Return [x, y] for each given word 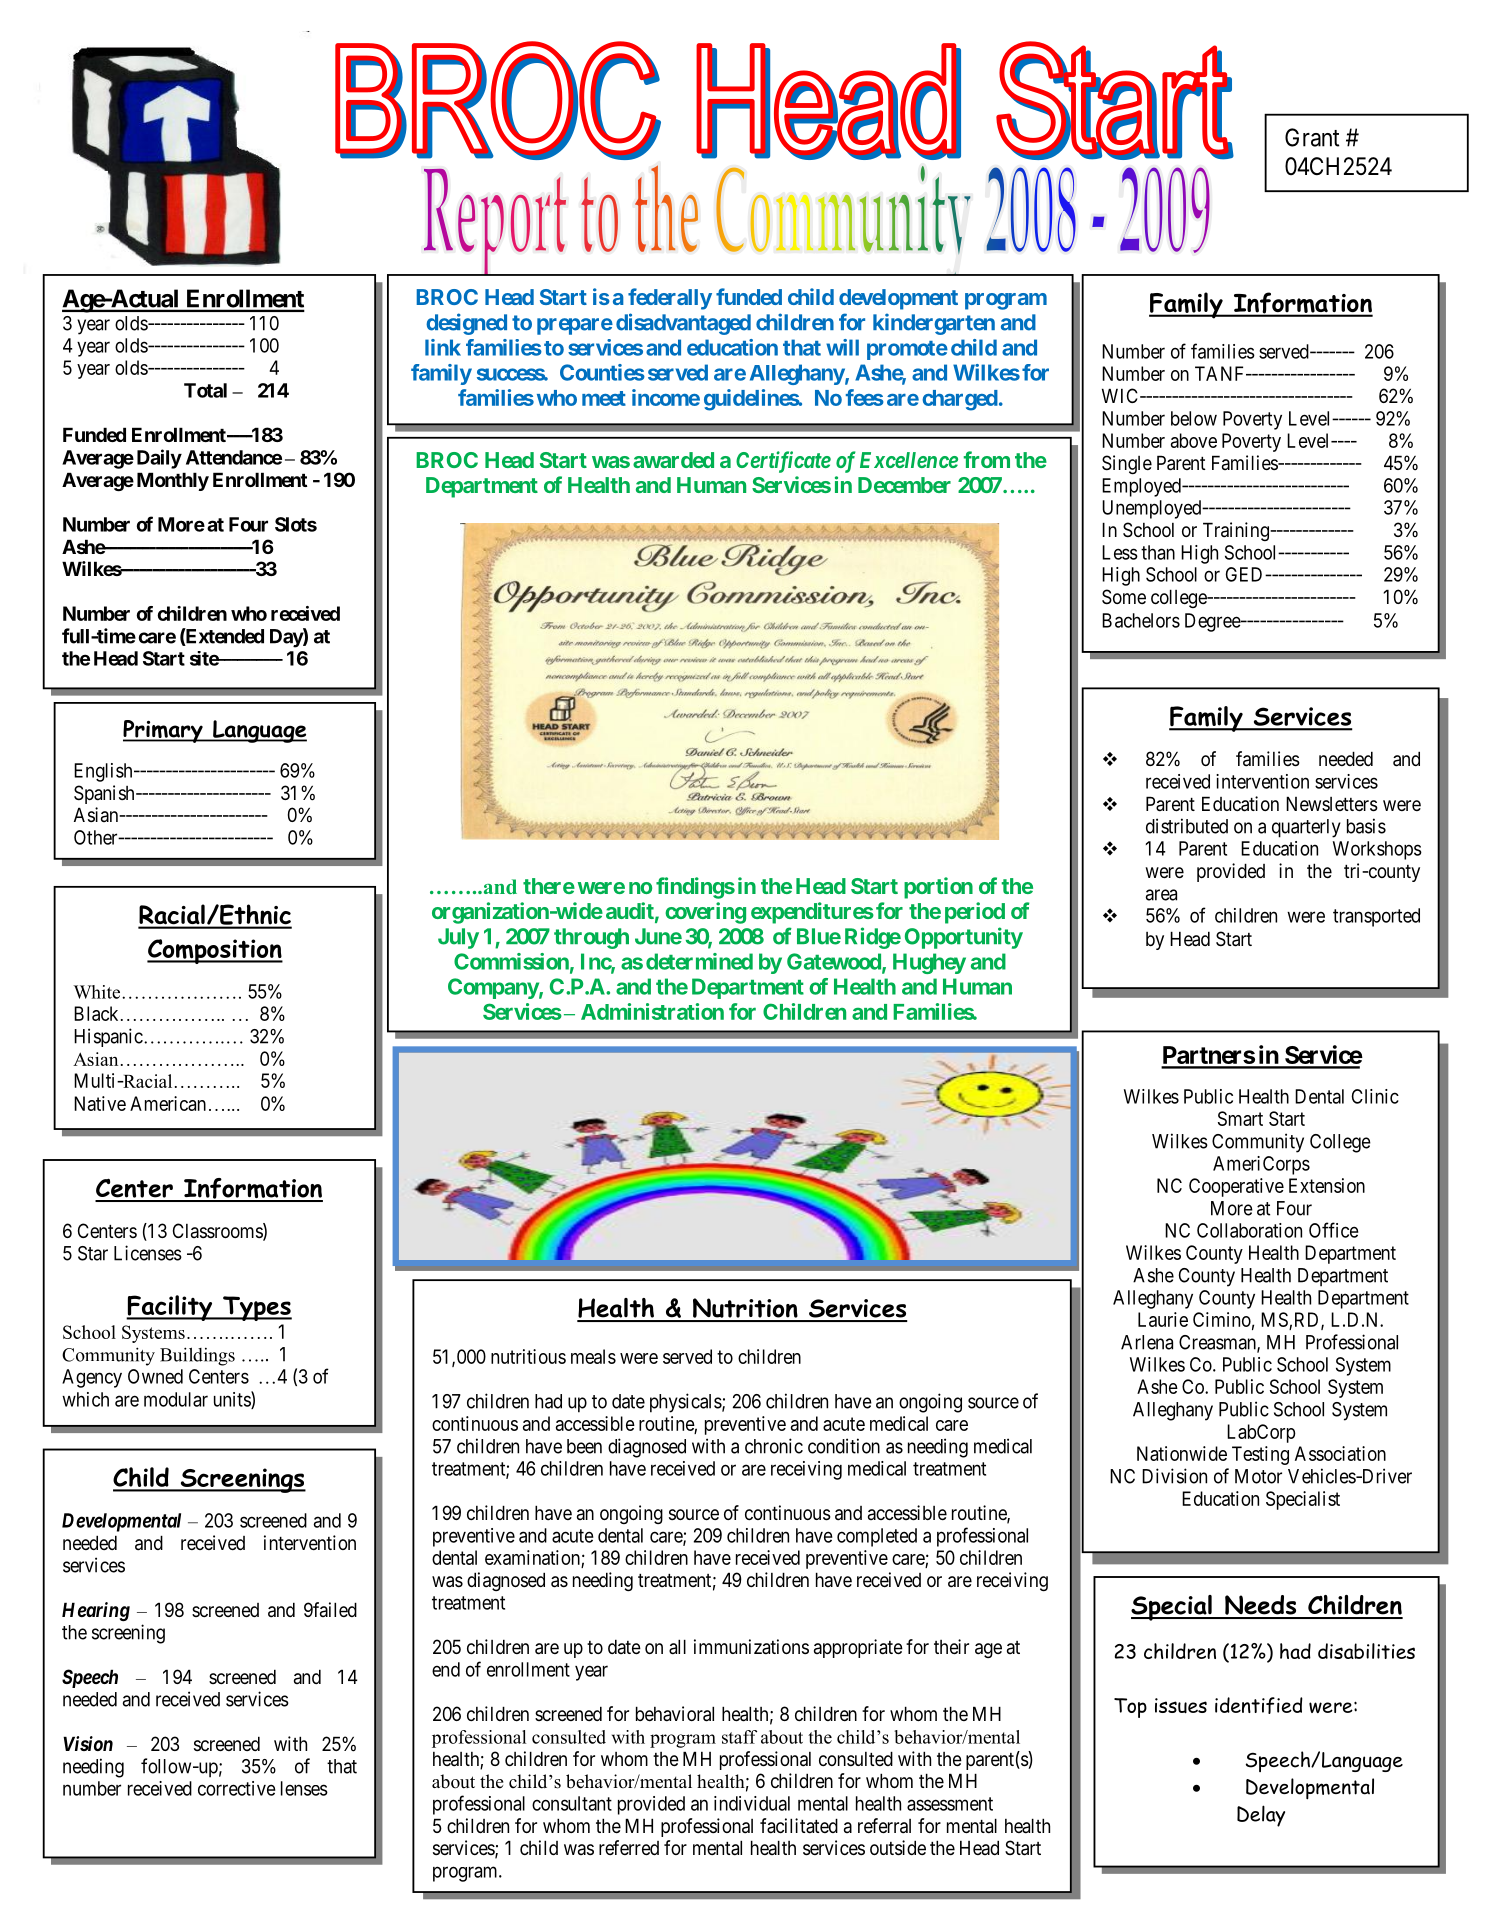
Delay [1261, 1816]
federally [670, 299]
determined [699, 961]
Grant [1312, 137]
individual [752, 1803]
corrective [237, 1788]
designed [466, 324]
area [1161, 895]
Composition [215, 951]
